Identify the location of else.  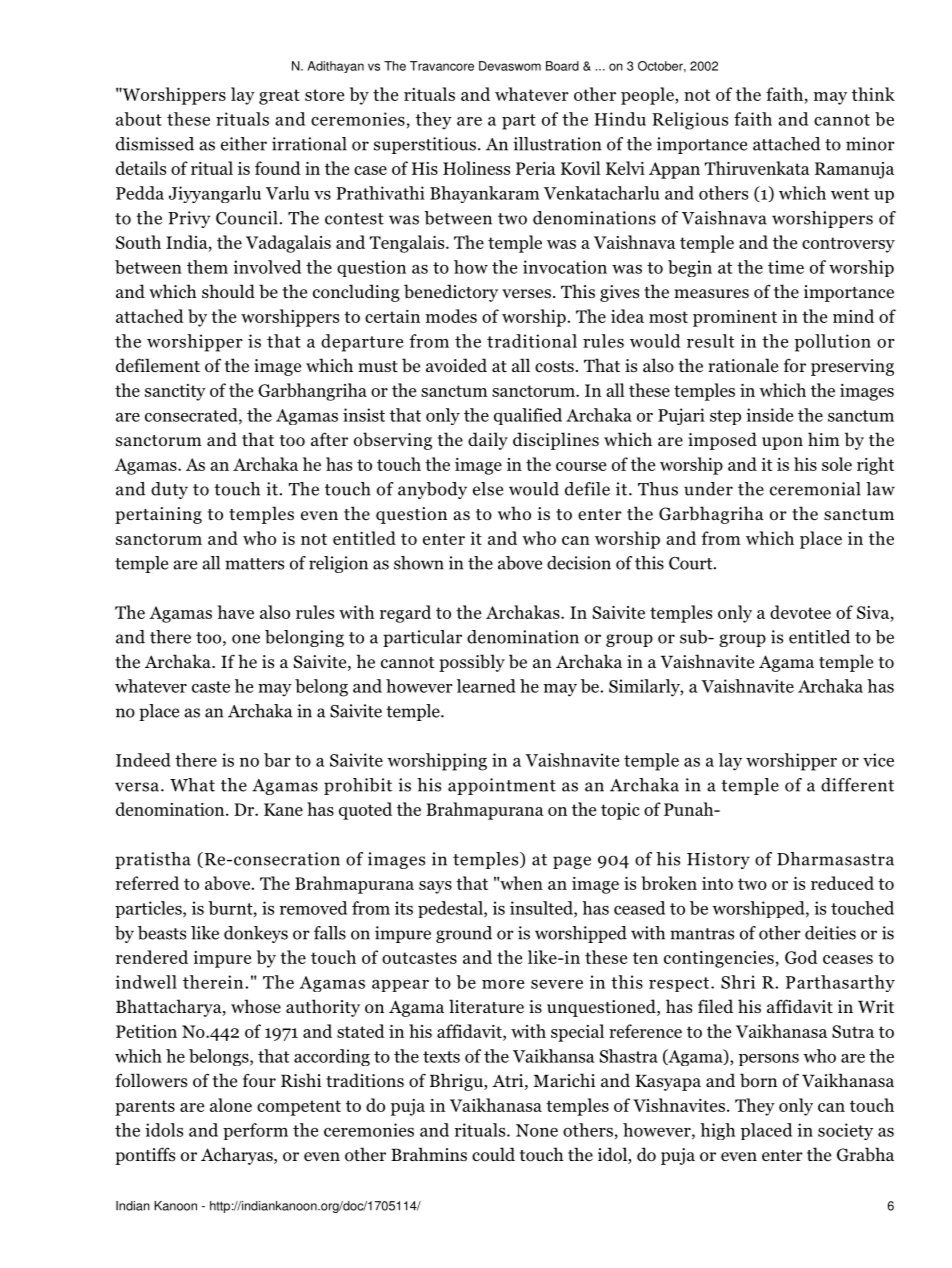
(488, 489).
